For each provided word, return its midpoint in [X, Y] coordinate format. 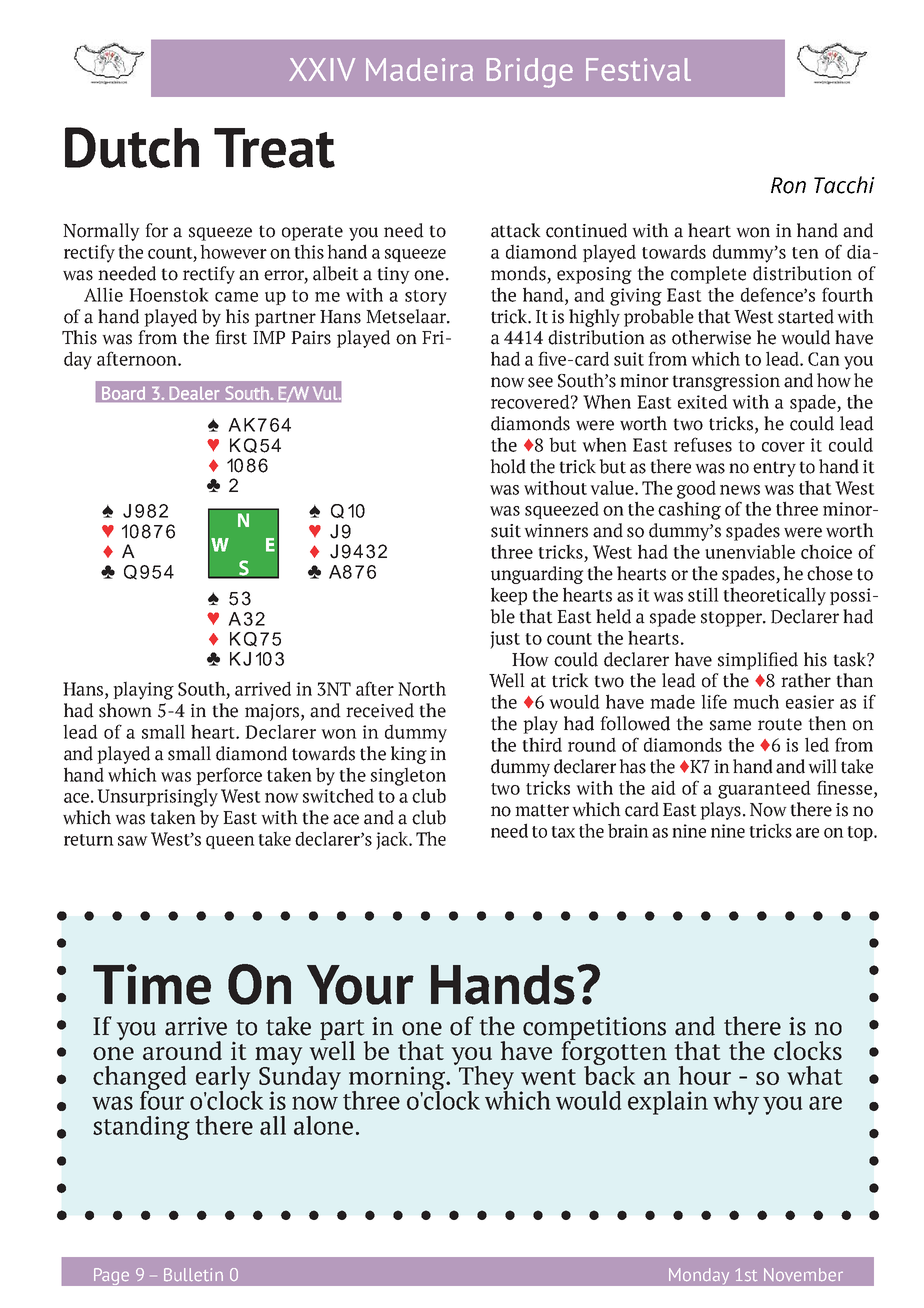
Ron [788, 185]
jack [393, 840]
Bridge [530, 73]
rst [235, 338]
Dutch [132, 147]
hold [508, 466]
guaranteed [764, 789]
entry [774, 469]
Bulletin [193, 1274]
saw [133, 841]
